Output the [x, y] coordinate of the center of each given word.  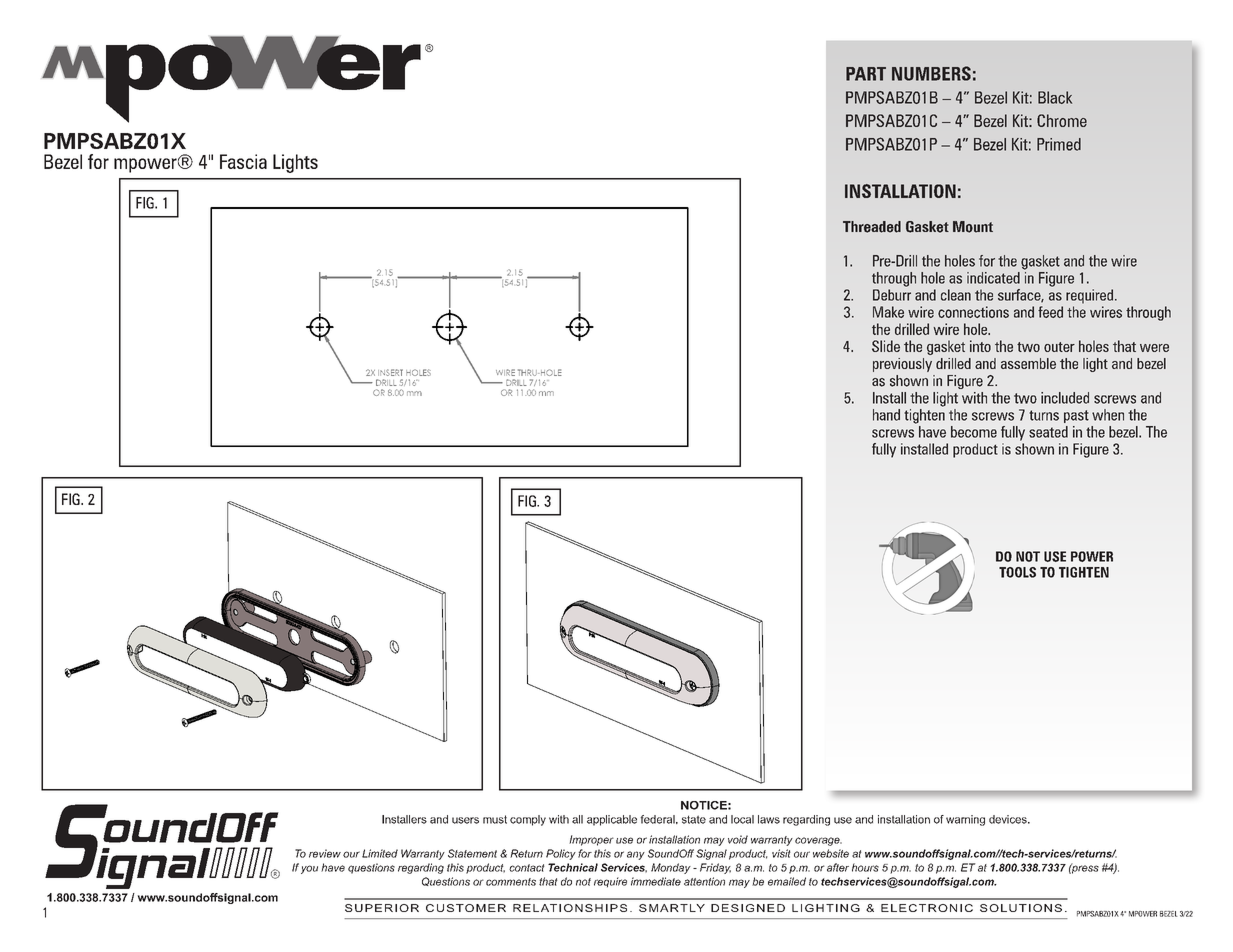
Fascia [243, 161]
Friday [715, 868]
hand [886, 415]
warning [965, 820]
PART [866, 74]
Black [1055, 97]
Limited [380, 853]
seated [1048, 432]
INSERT [390, 372]
